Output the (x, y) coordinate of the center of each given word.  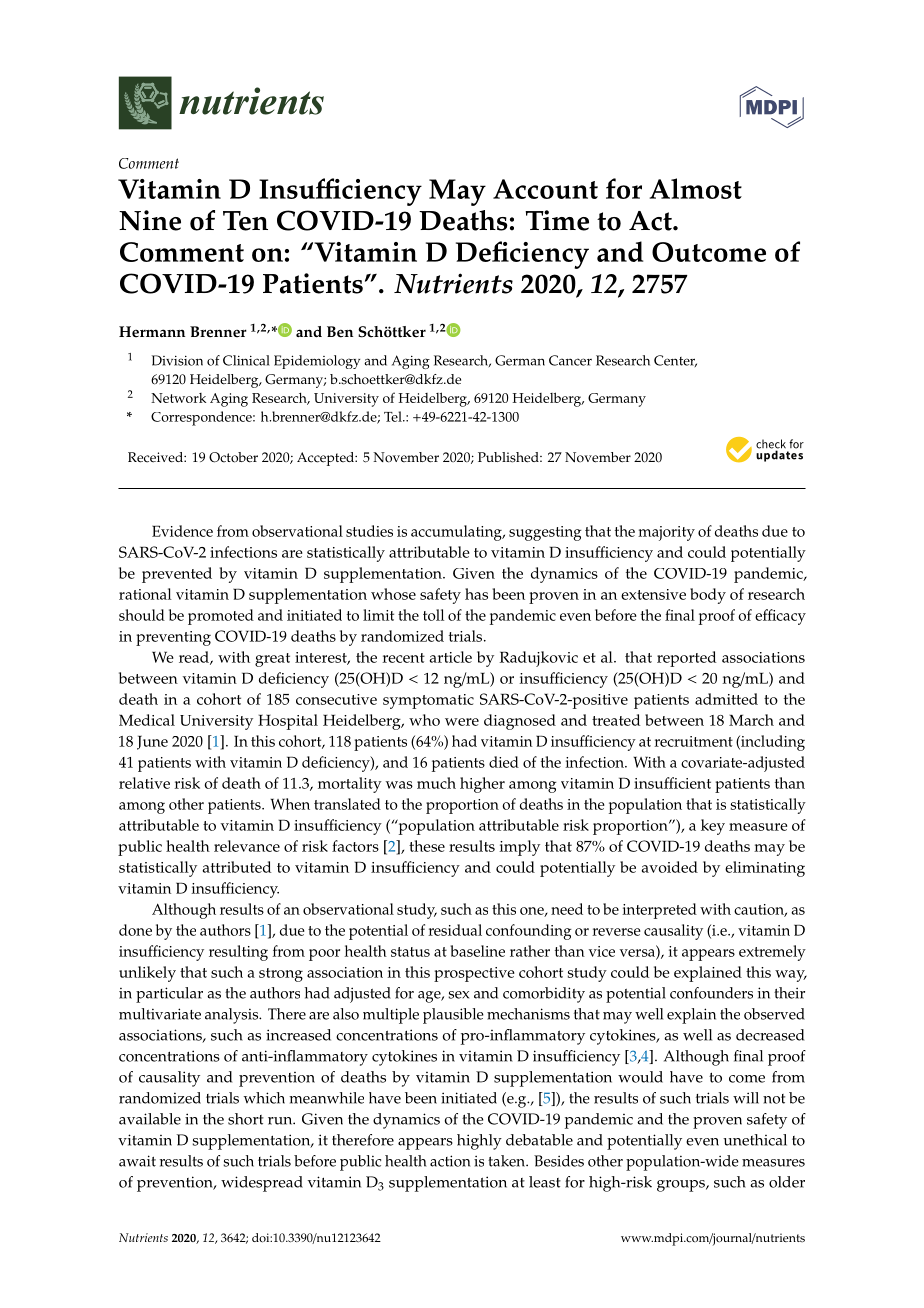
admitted (726, 699)
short (246, 1119)
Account (545, 189)
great (272, 660)
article (451, 657)
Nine (150, 220)
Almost (696, 188)
